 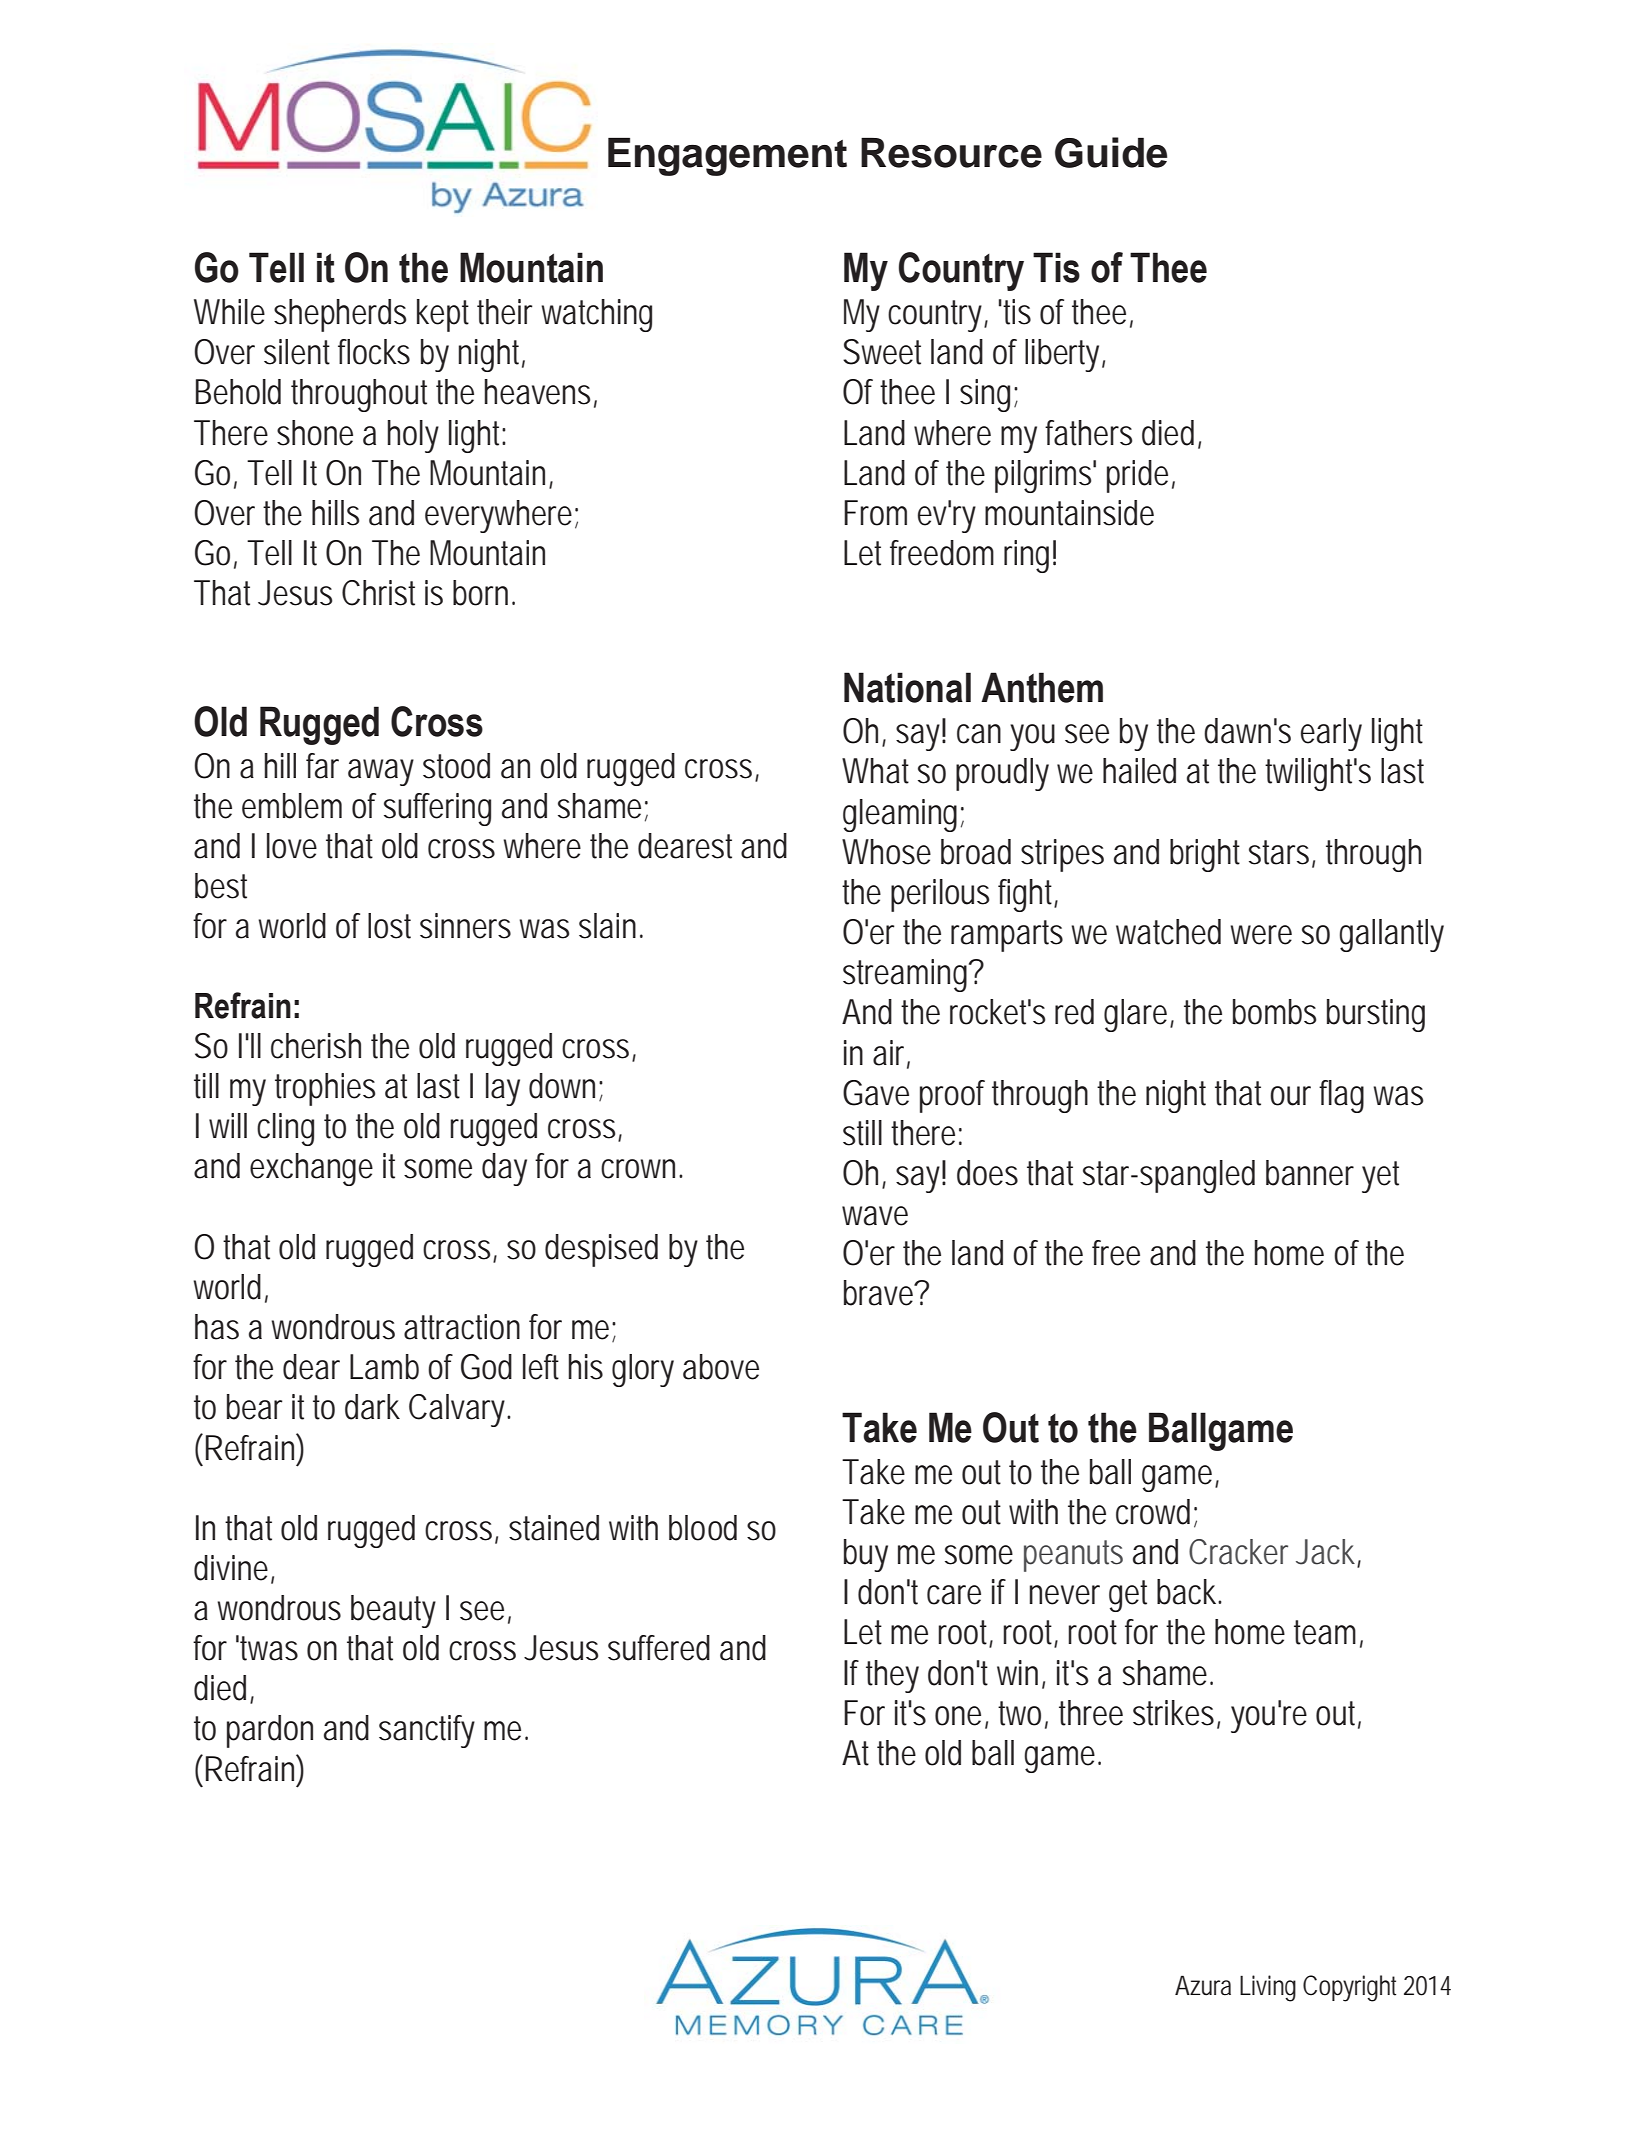 I want to click on shepherds, so click(x=340, y=315).
